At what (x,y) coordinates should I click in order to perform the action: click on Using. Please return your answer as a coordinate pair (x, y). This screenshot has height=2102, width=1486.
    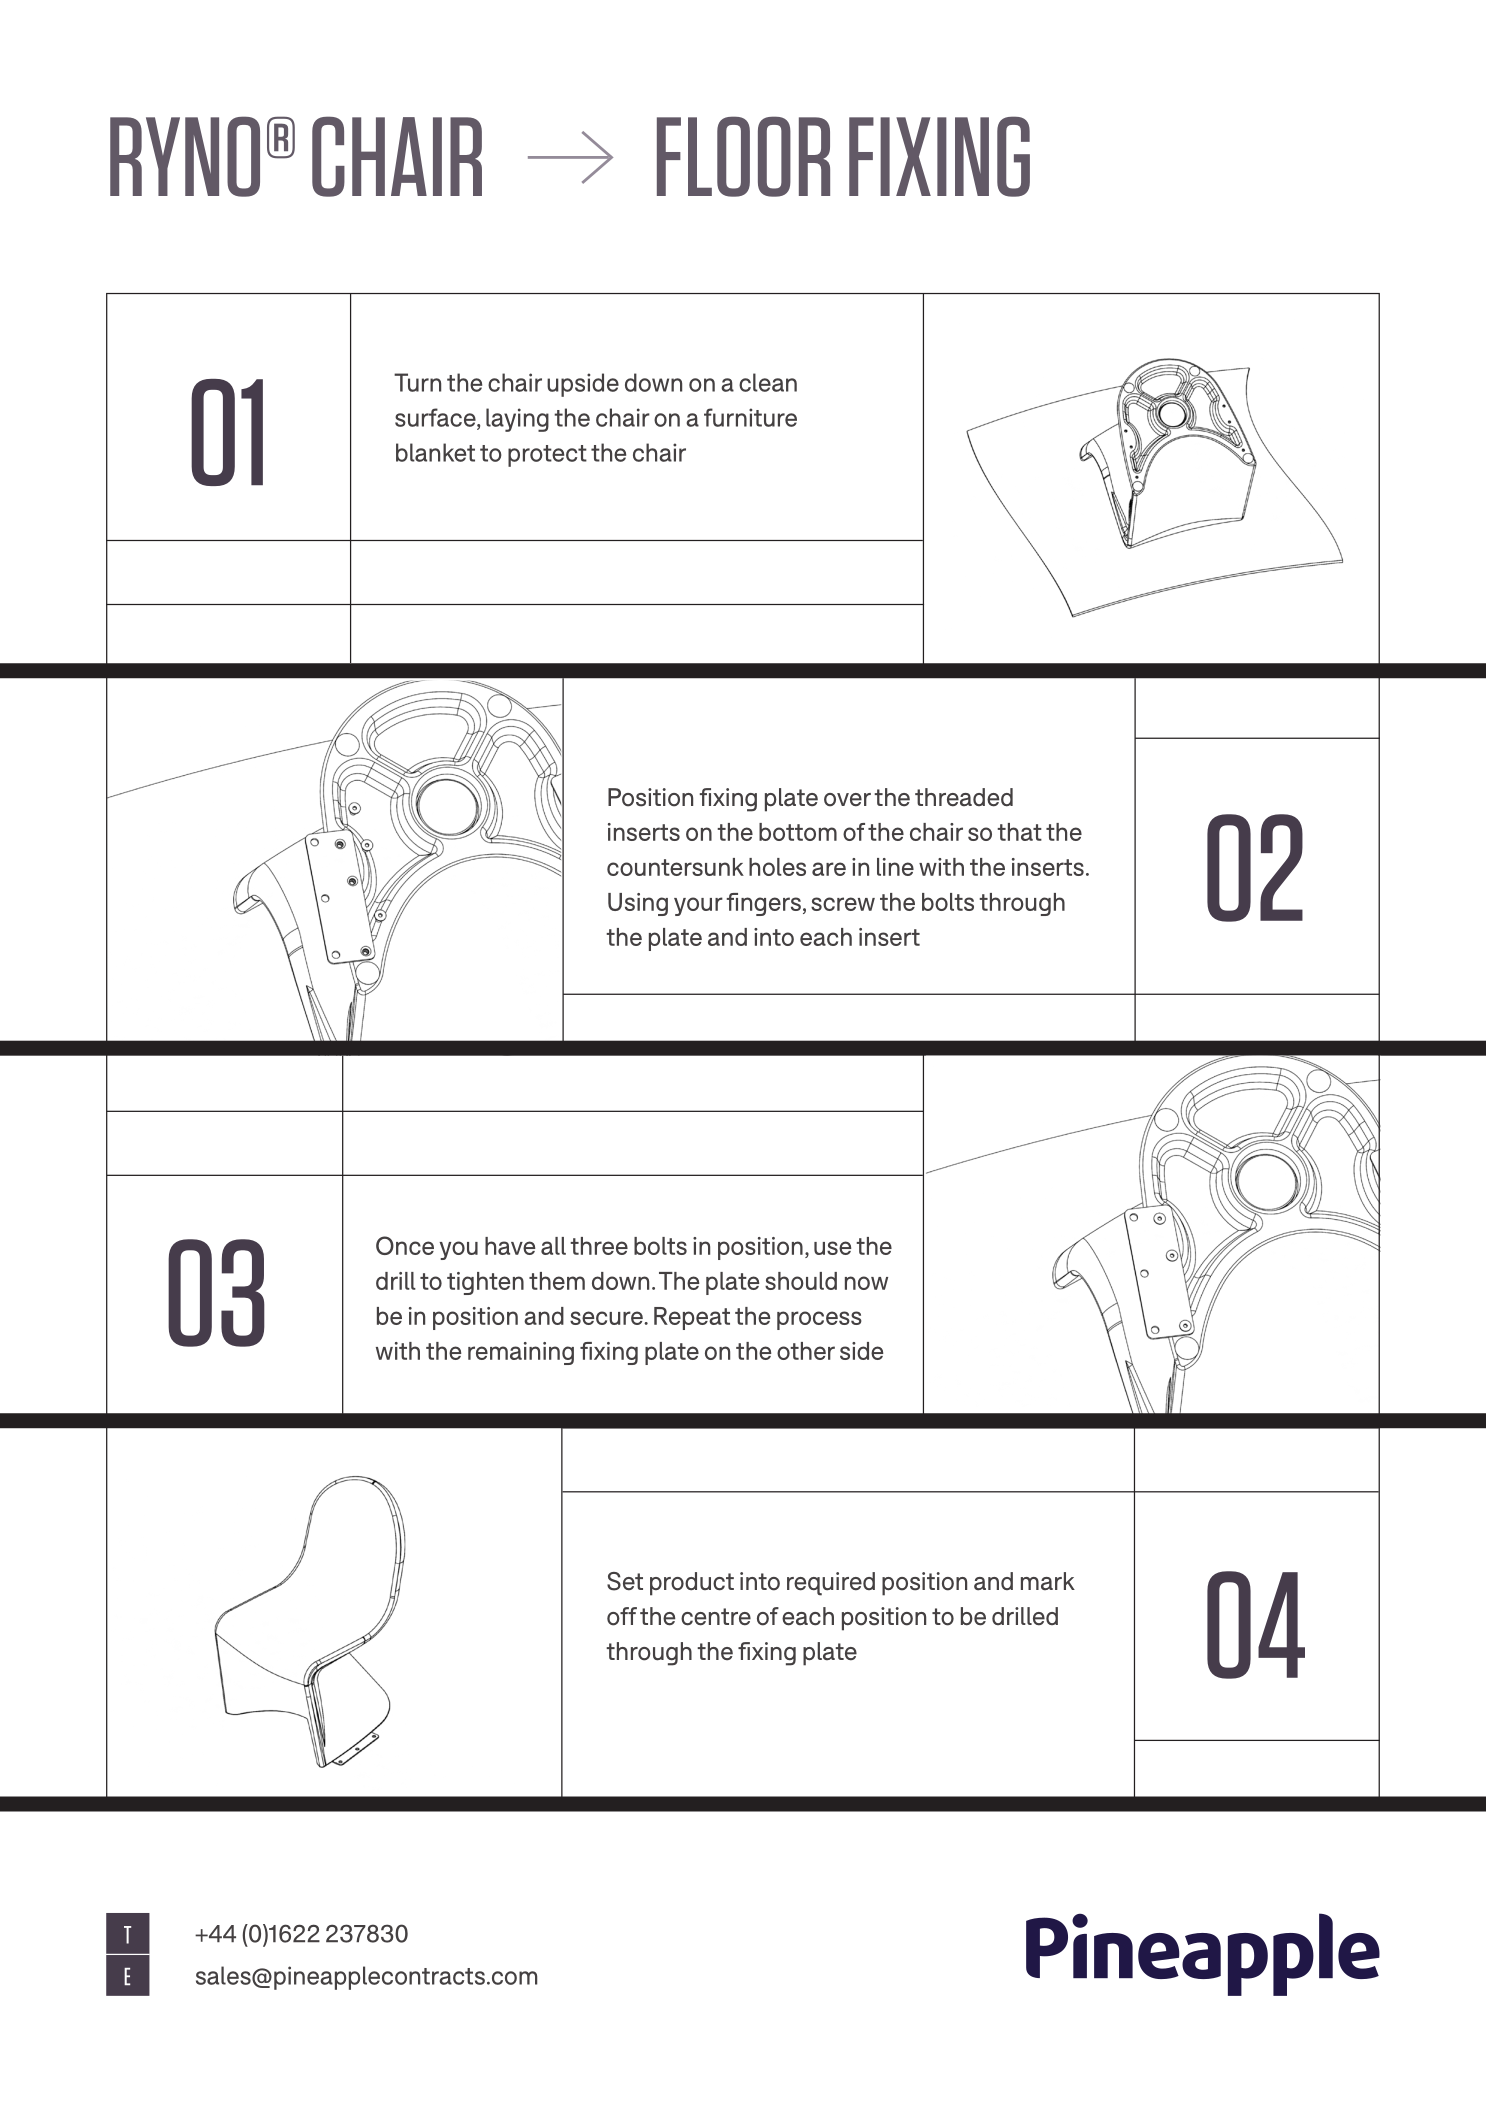
    Looking at the image, I should click on (638, 904).
